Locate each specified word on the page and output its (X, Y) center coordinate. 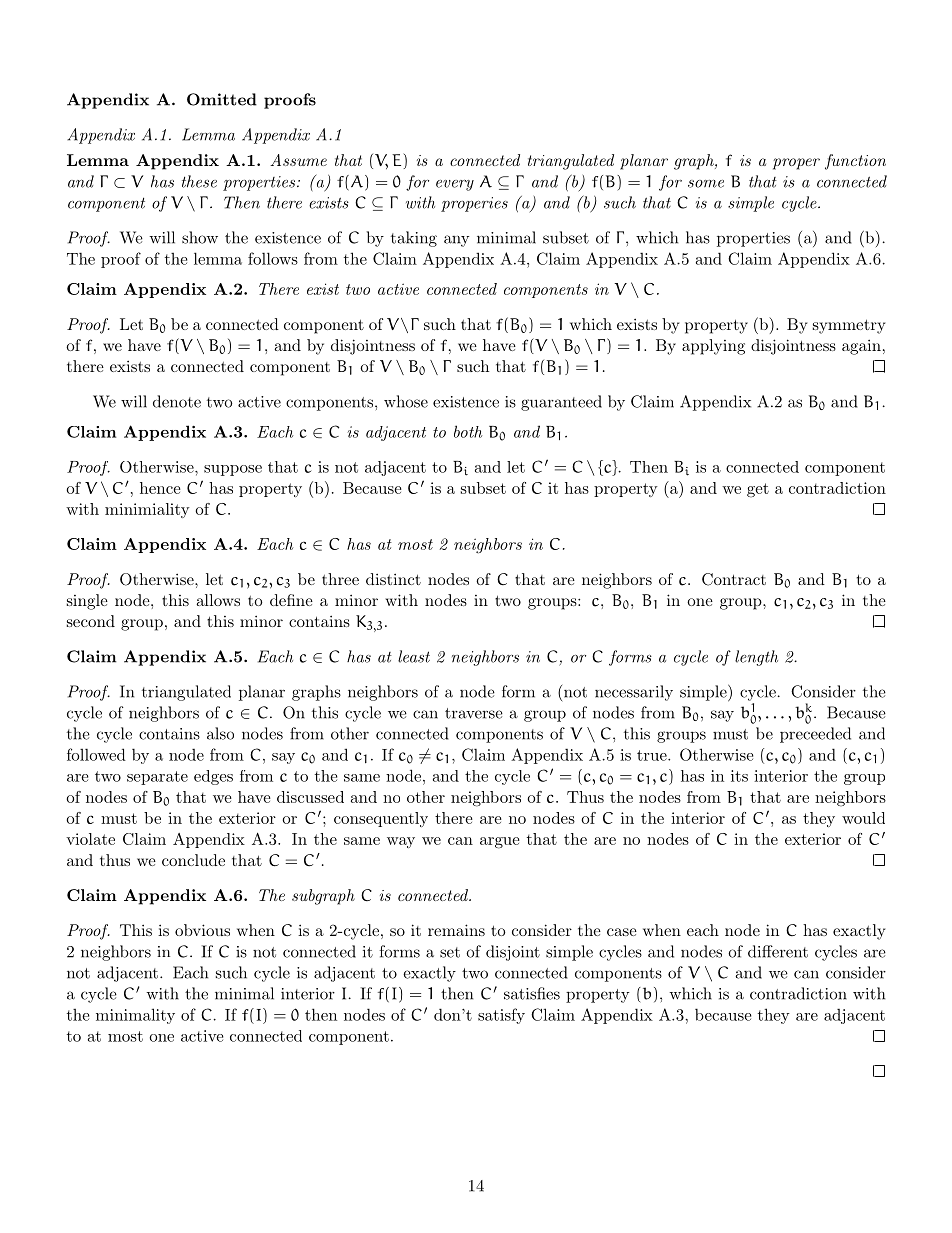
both (468, 431)
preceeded (815, 735)
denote (177, 401)
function (855, 162)
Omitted (222, 99)
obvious (202, 930)
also (220, 733)
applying (713, 347)
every (455, 185)
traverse (474, 713)
